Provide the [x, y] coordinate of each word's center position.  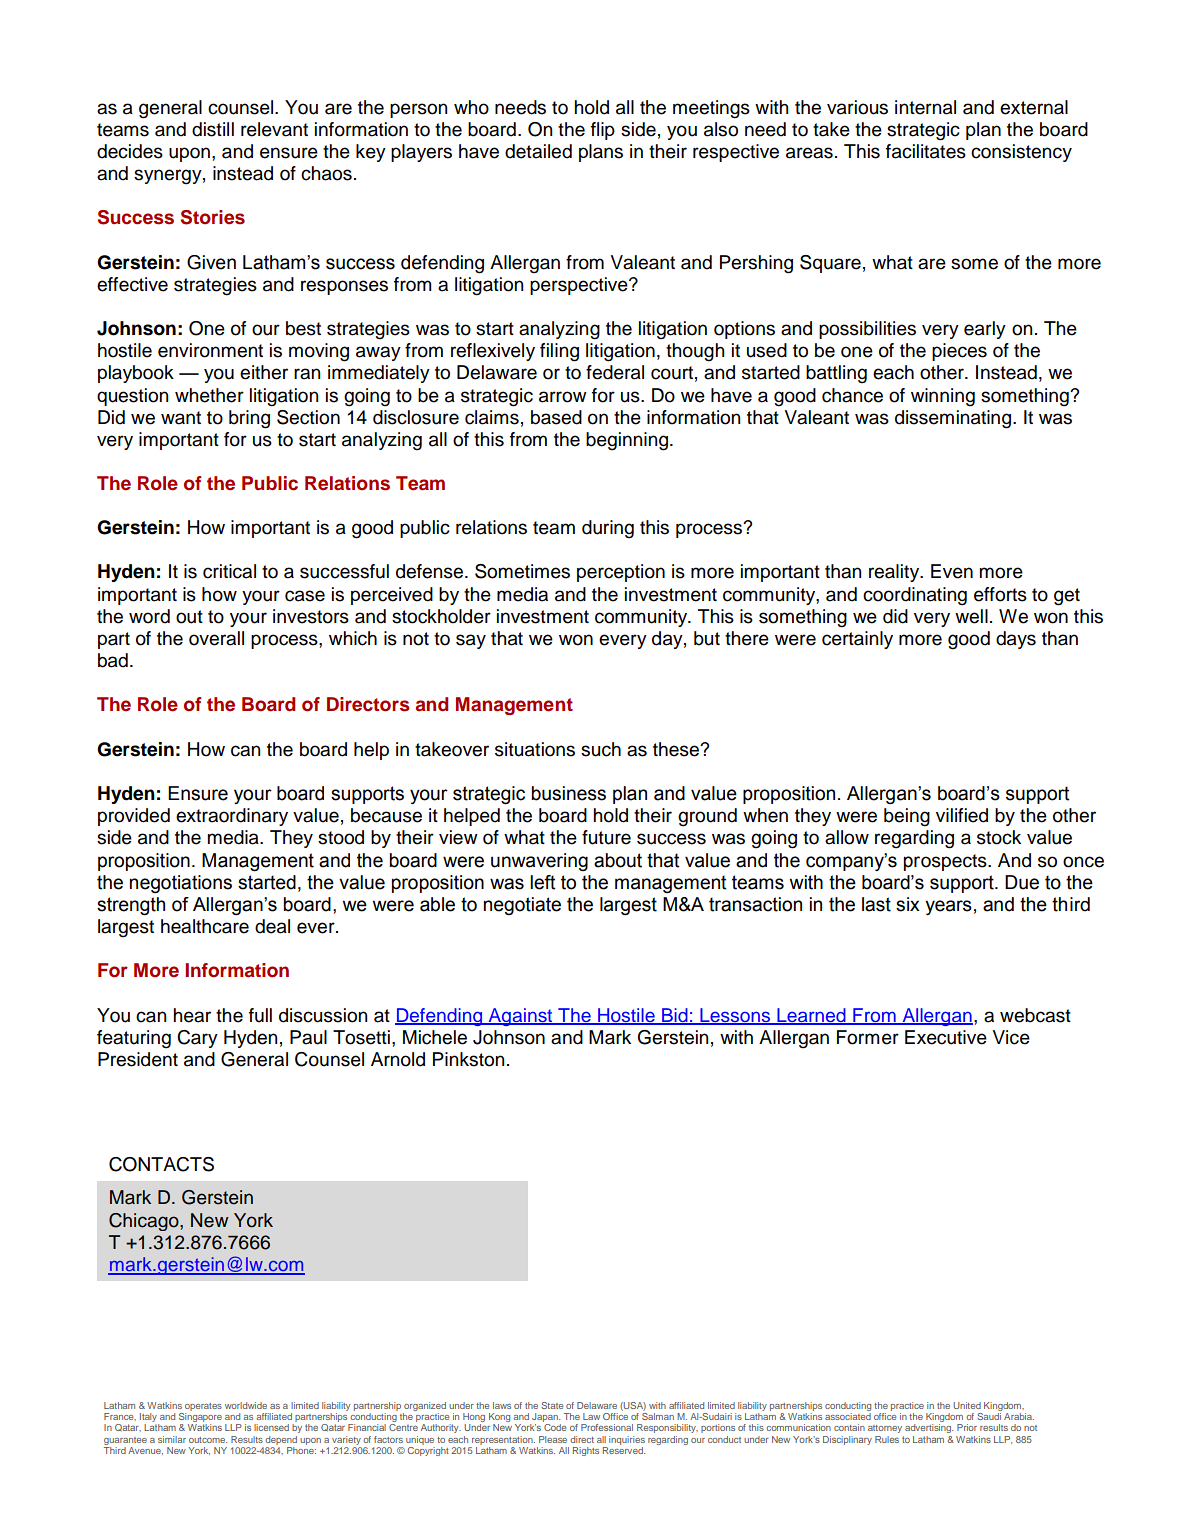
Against [520, 1017]
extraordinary [232, 817]
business [568, 793]
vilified [962, 815]
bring [249, 419]
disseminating [953, 419]
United [967, 1405]
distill [213, 129]
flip [603, 131]
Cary [197, 1039]
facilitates [926, 151]
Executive [946, 1037]
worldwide [246, 1405]
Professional [607, 1427]
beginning [627, 441]
